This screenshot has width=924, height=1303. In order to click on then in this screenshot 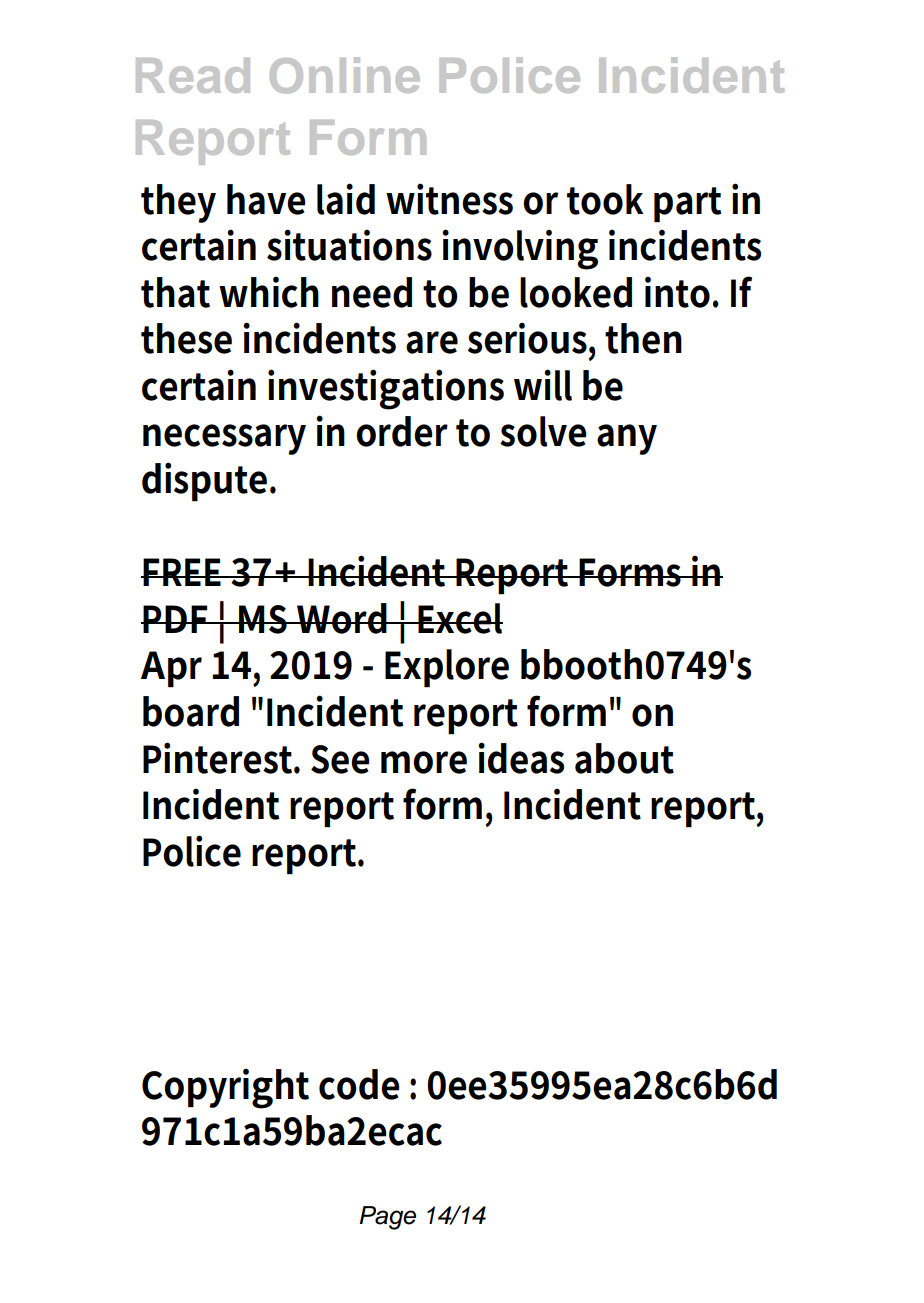, I will do `click(643, 338)`.
